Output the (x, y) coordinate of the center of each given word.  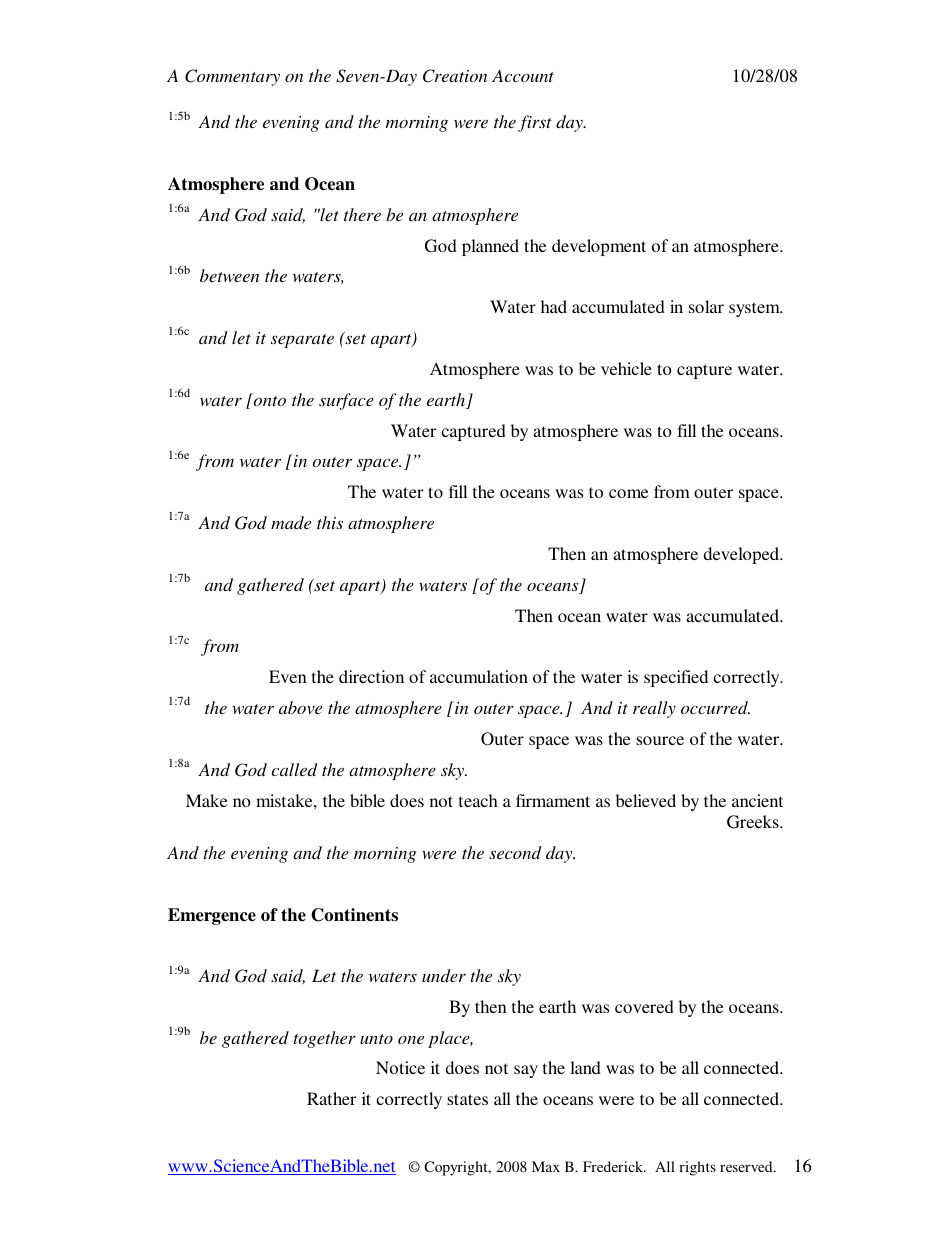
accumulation (479, 676)
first (535, 123)
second (515, 852)
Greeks (754, 822)
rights (697, 1168)
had (554, 306)
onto (269, 399)
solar (706, 306)
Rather (331, 1098)
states (467, 1099)
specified (676, 678)
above (300, 707)
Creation (455, 76)
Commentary (232, 77)
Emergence (212, 916)
